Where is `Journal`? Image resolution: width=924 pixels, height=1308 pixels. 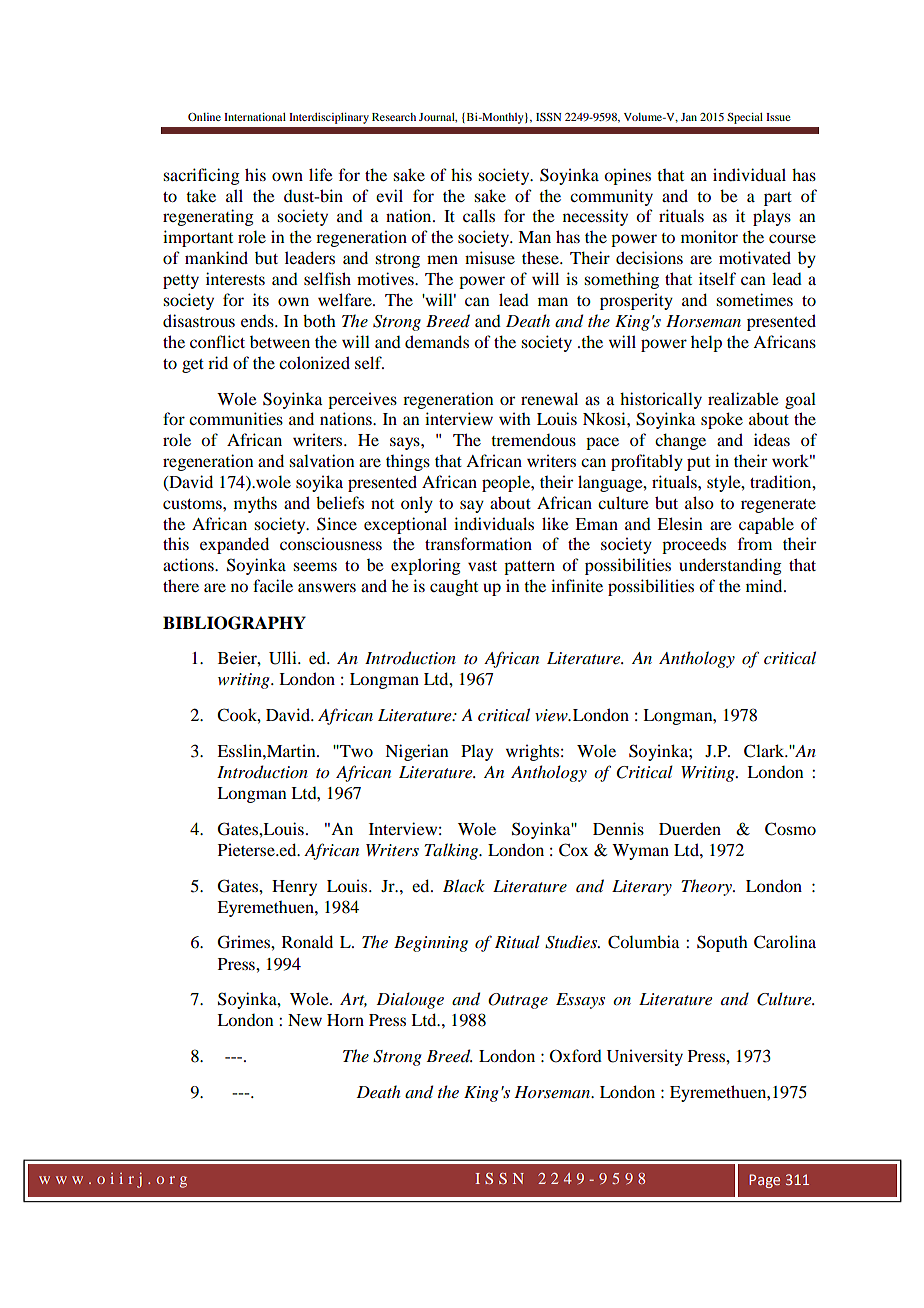
Journal is located at coordinates (438, 117).
